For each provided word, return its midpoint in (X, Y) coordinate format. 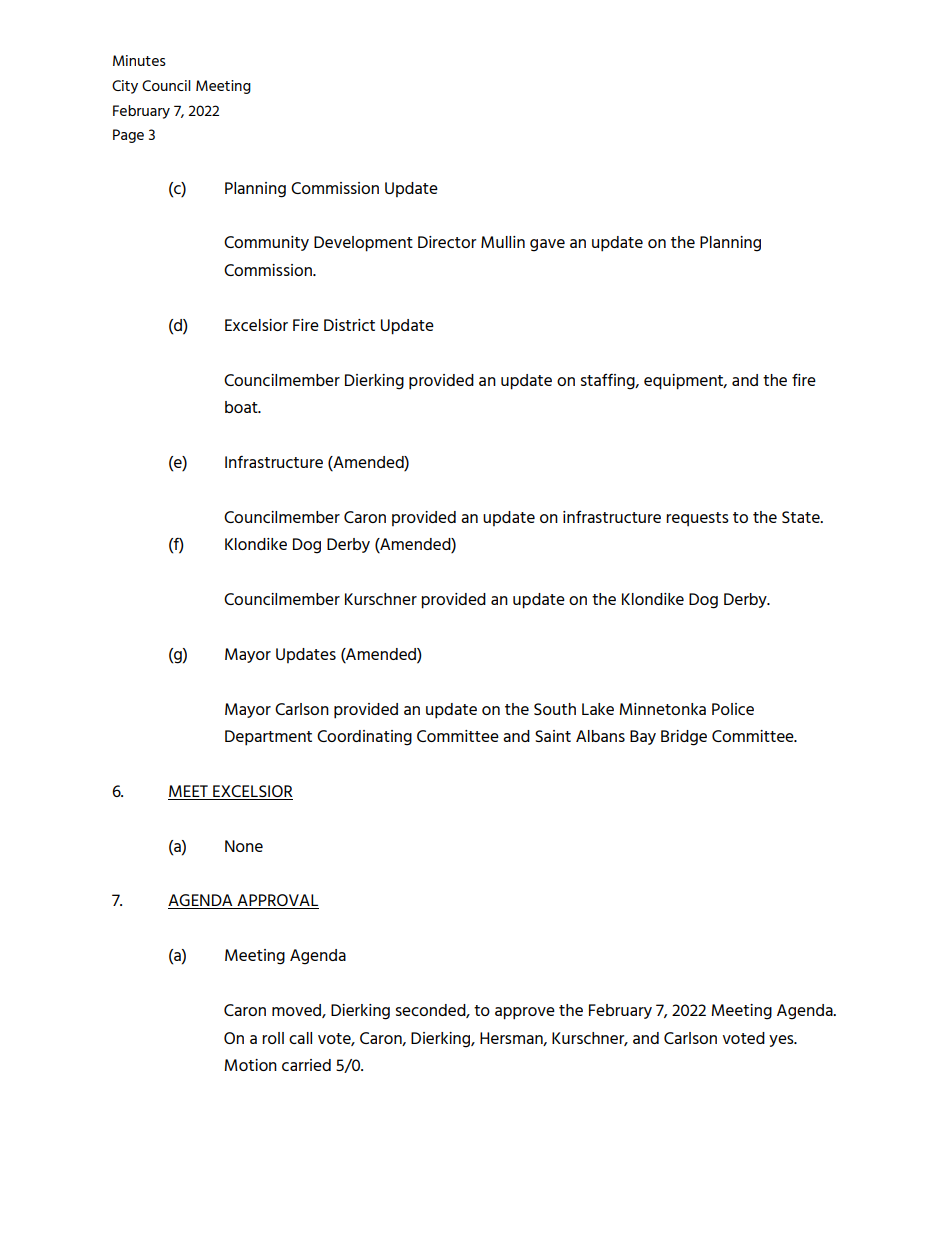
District (349, 325)
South (555, 709)
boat (242, 407)
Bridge (684, 738)
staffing (609, 382)
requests (697, 519)
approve (525, 1013)
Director (447, 242)
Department (268, 738)
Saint (553, 736)
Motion (250, 1065)
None (244, 846)
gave (547, 245)
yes (782, 1041)
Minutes (139, 60)
